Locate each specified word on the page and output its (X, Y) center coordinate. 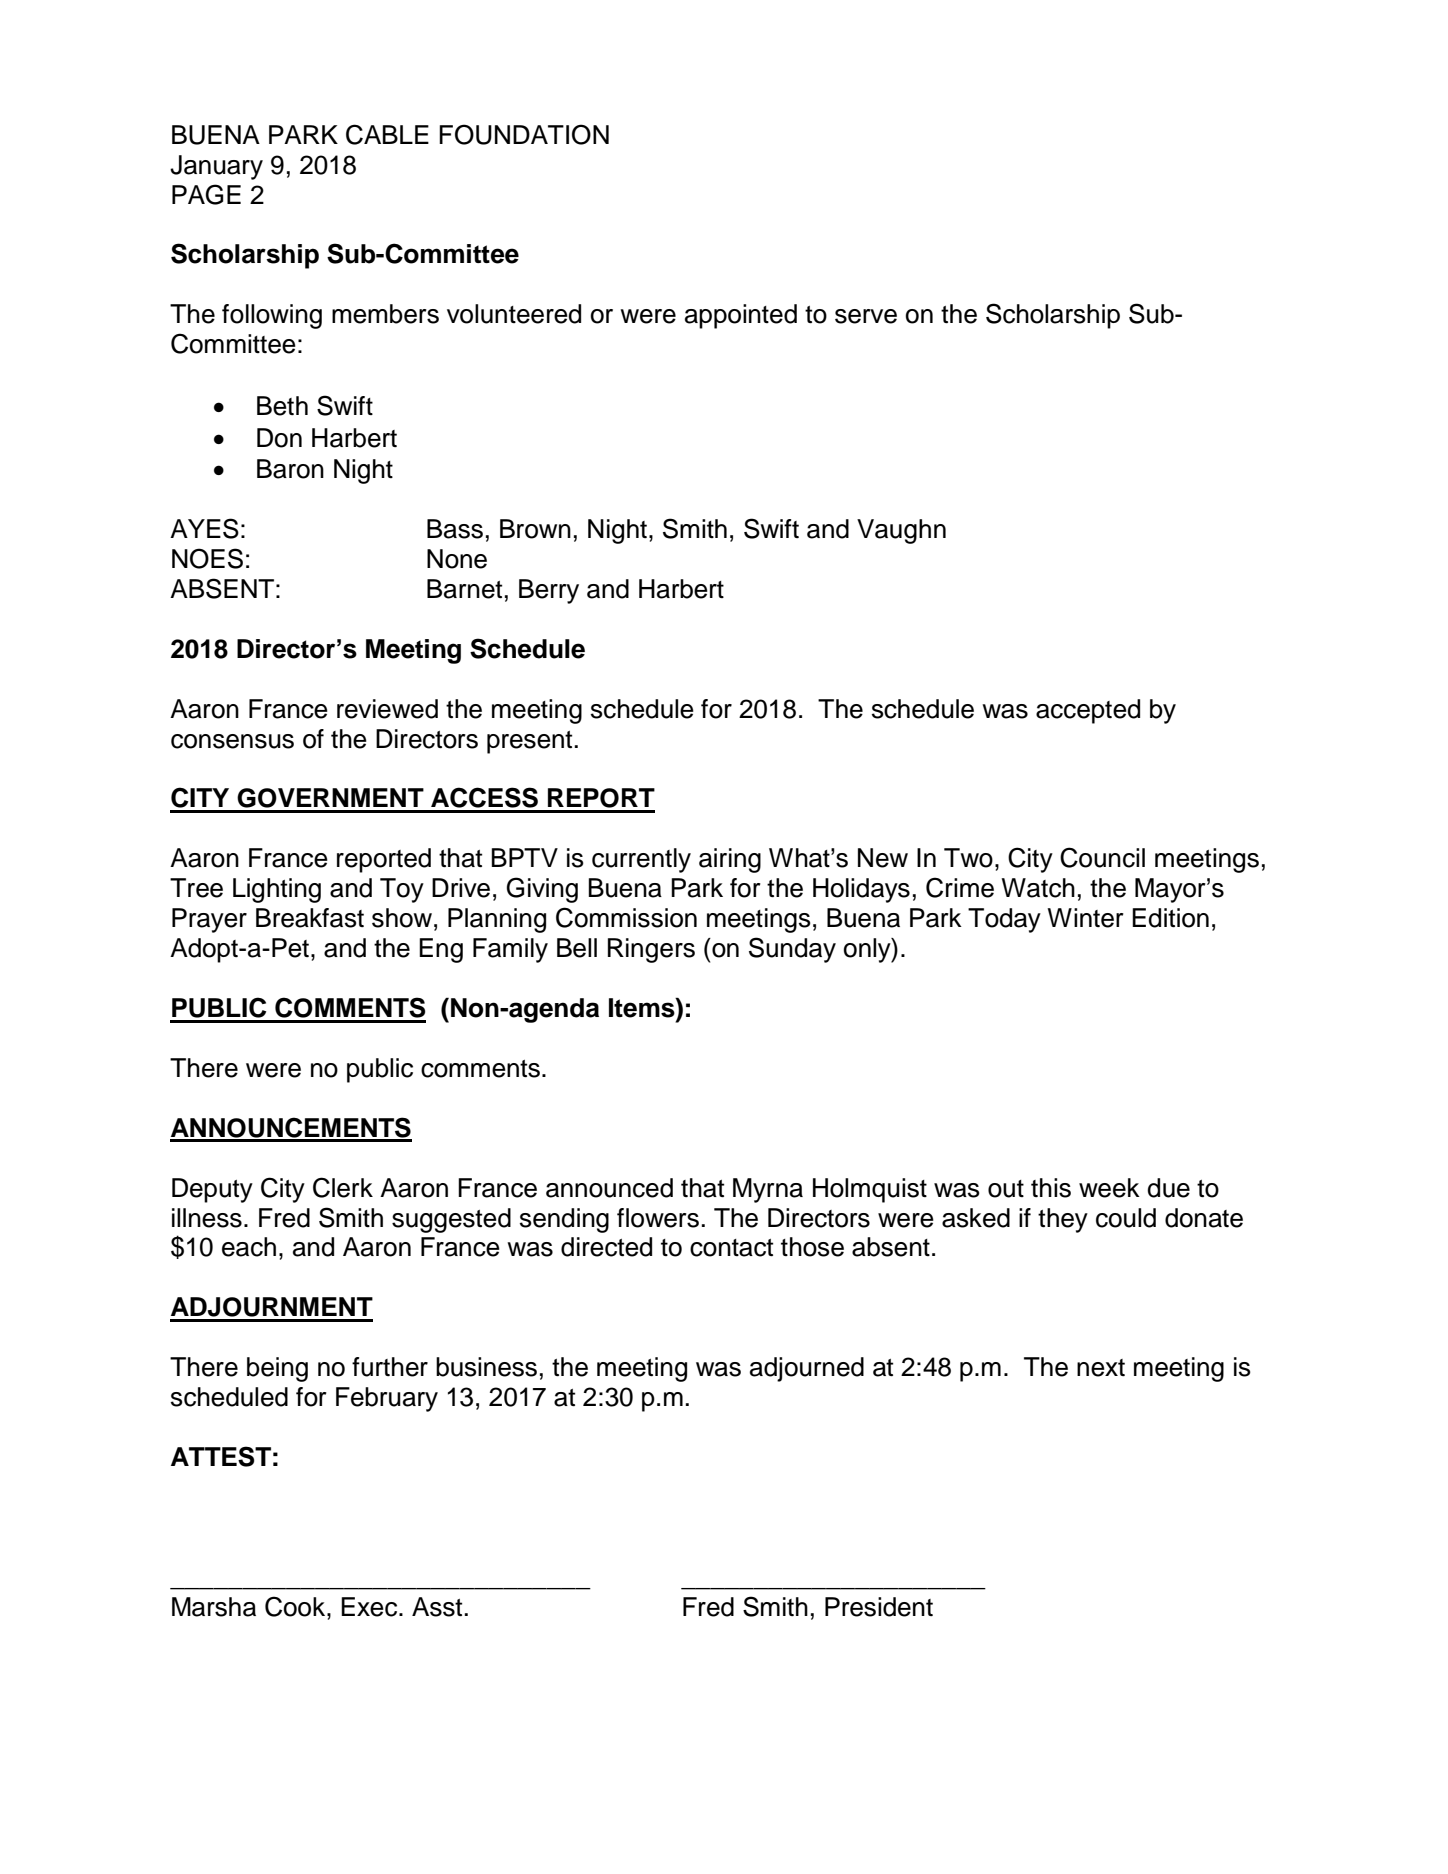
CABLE (387, 134)
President (879, 1607)
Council (1102, 857)
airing (730, 860)
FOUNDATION (524, 134)
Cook (296, 1606)
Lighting (277, 890)
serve (866, 316)
